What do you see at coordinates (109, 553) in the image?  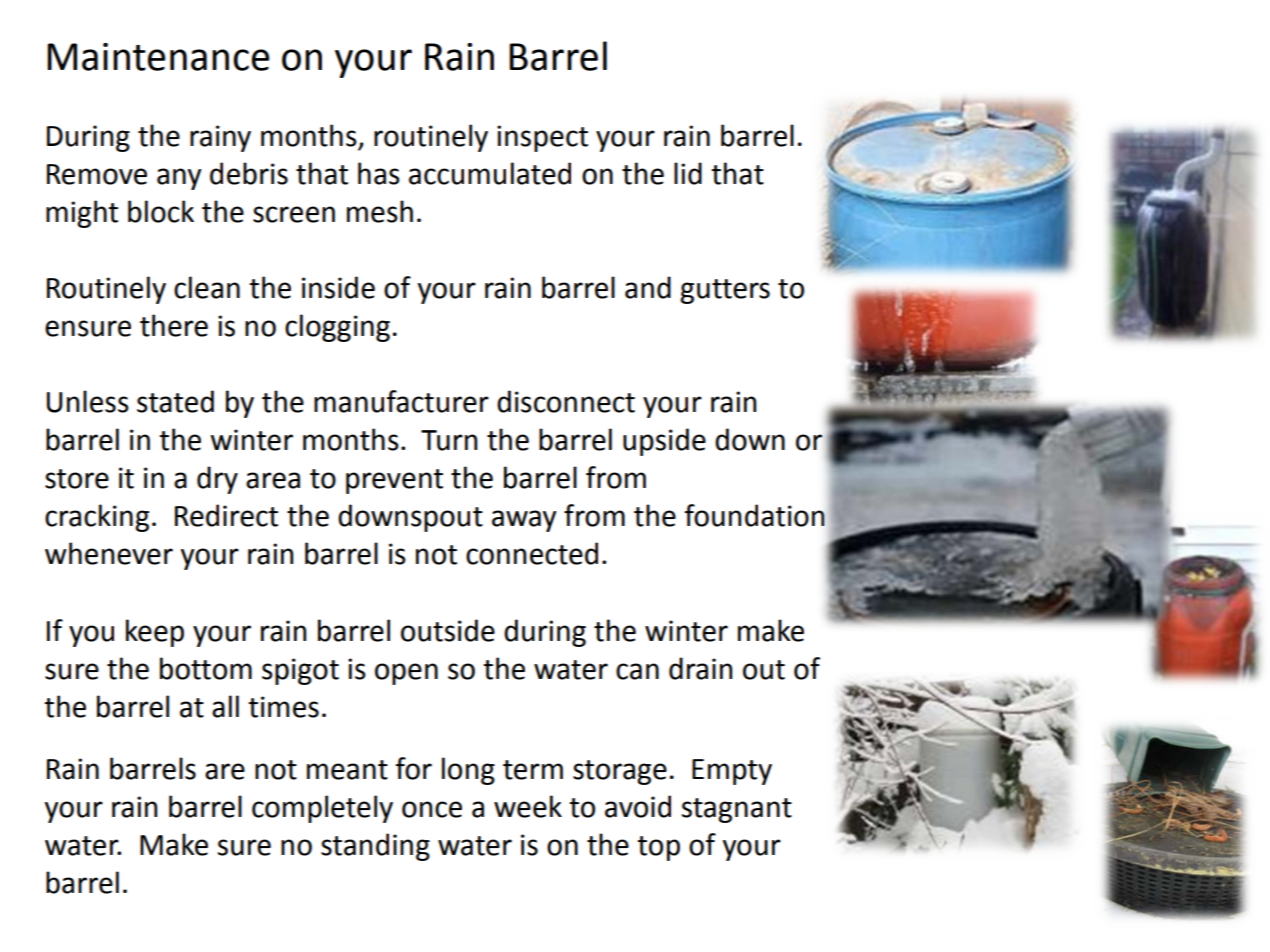 I see `whenever` at bounding box center [109, 553].
